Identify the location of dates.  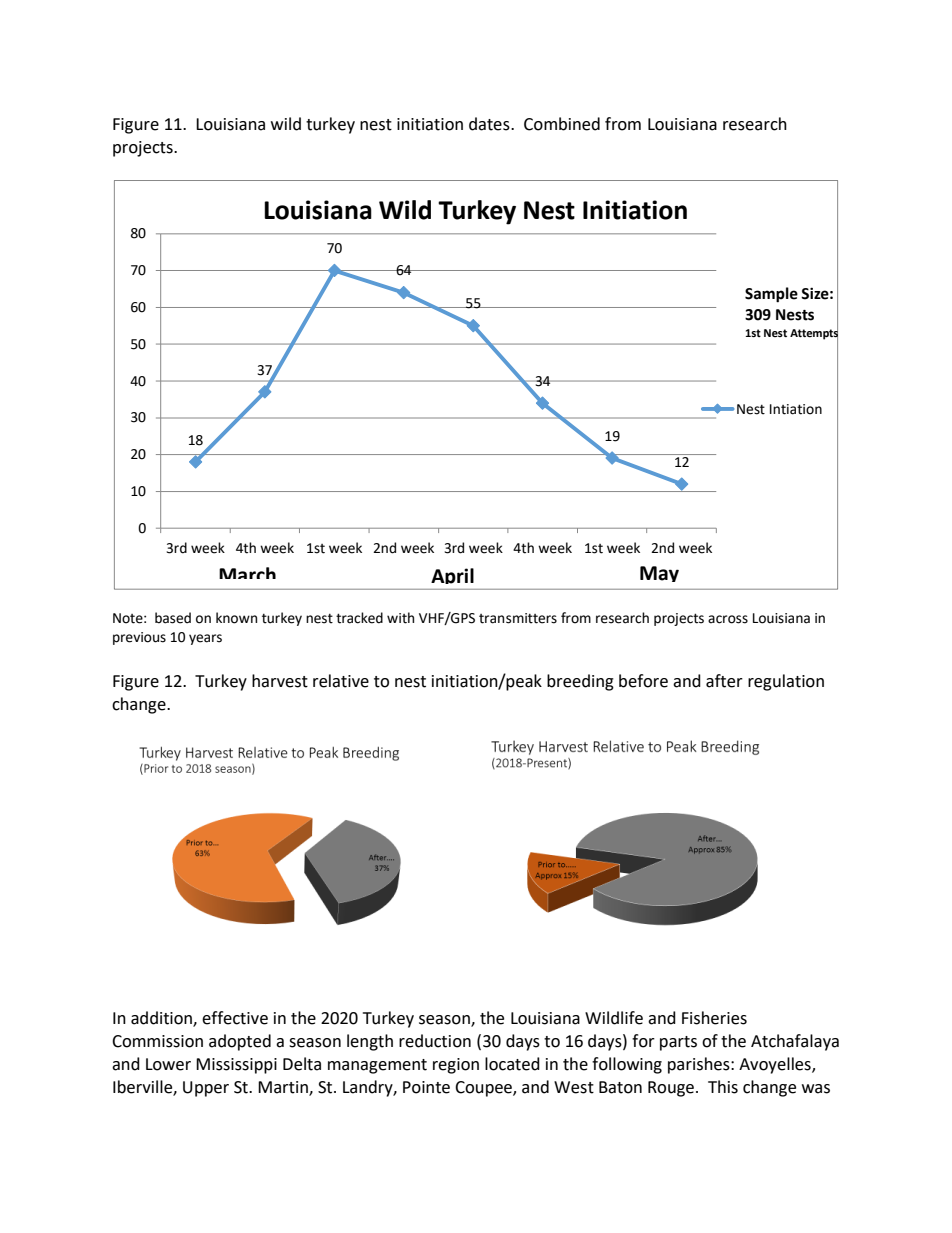
(490, 124).
